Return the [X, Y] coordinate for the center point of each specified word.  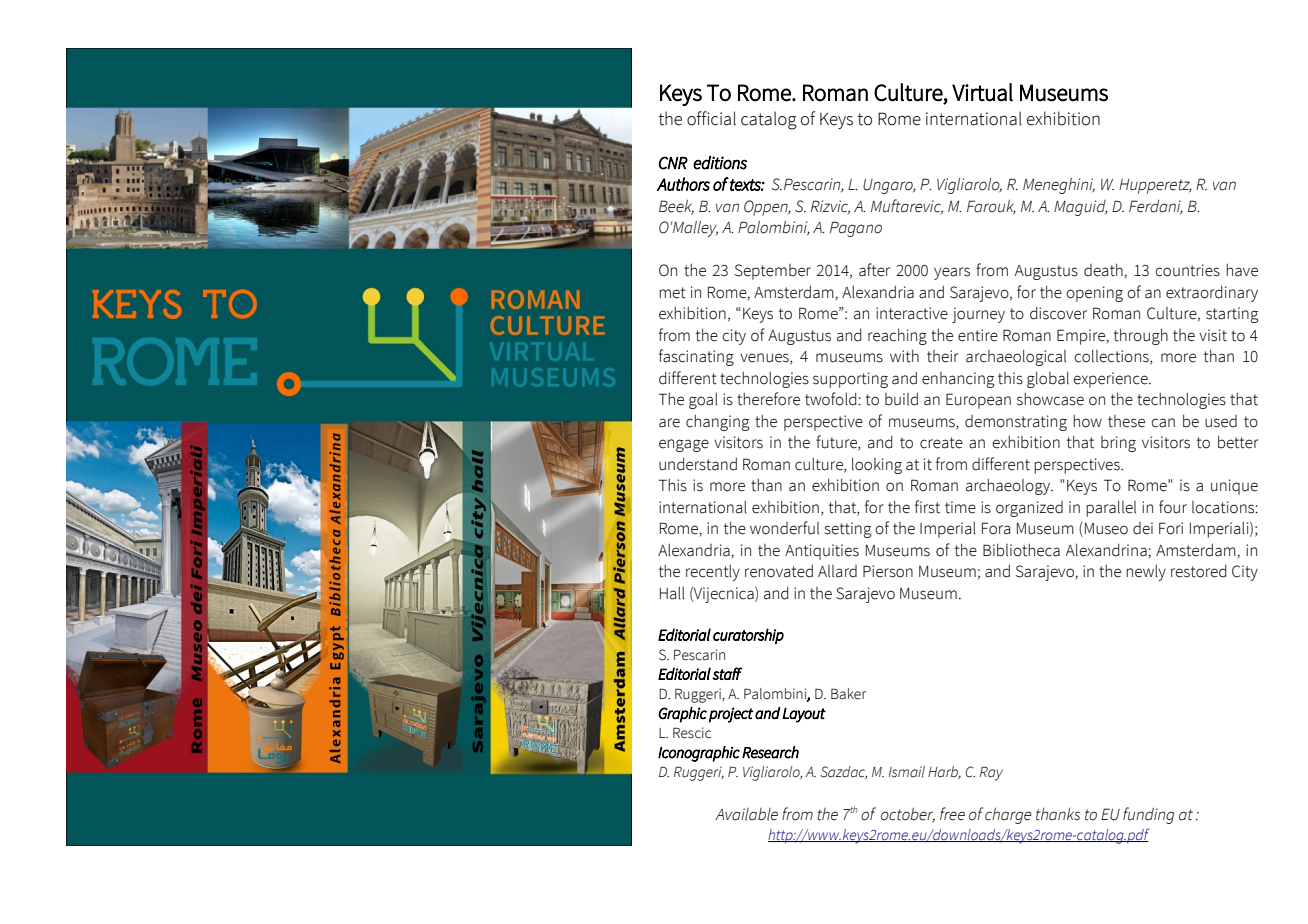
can [1163, 423]
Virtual [982, 92]
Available [746, 814]
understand [698, 464]
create [941, 443]
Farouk [991, 207]
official [711, 118]
